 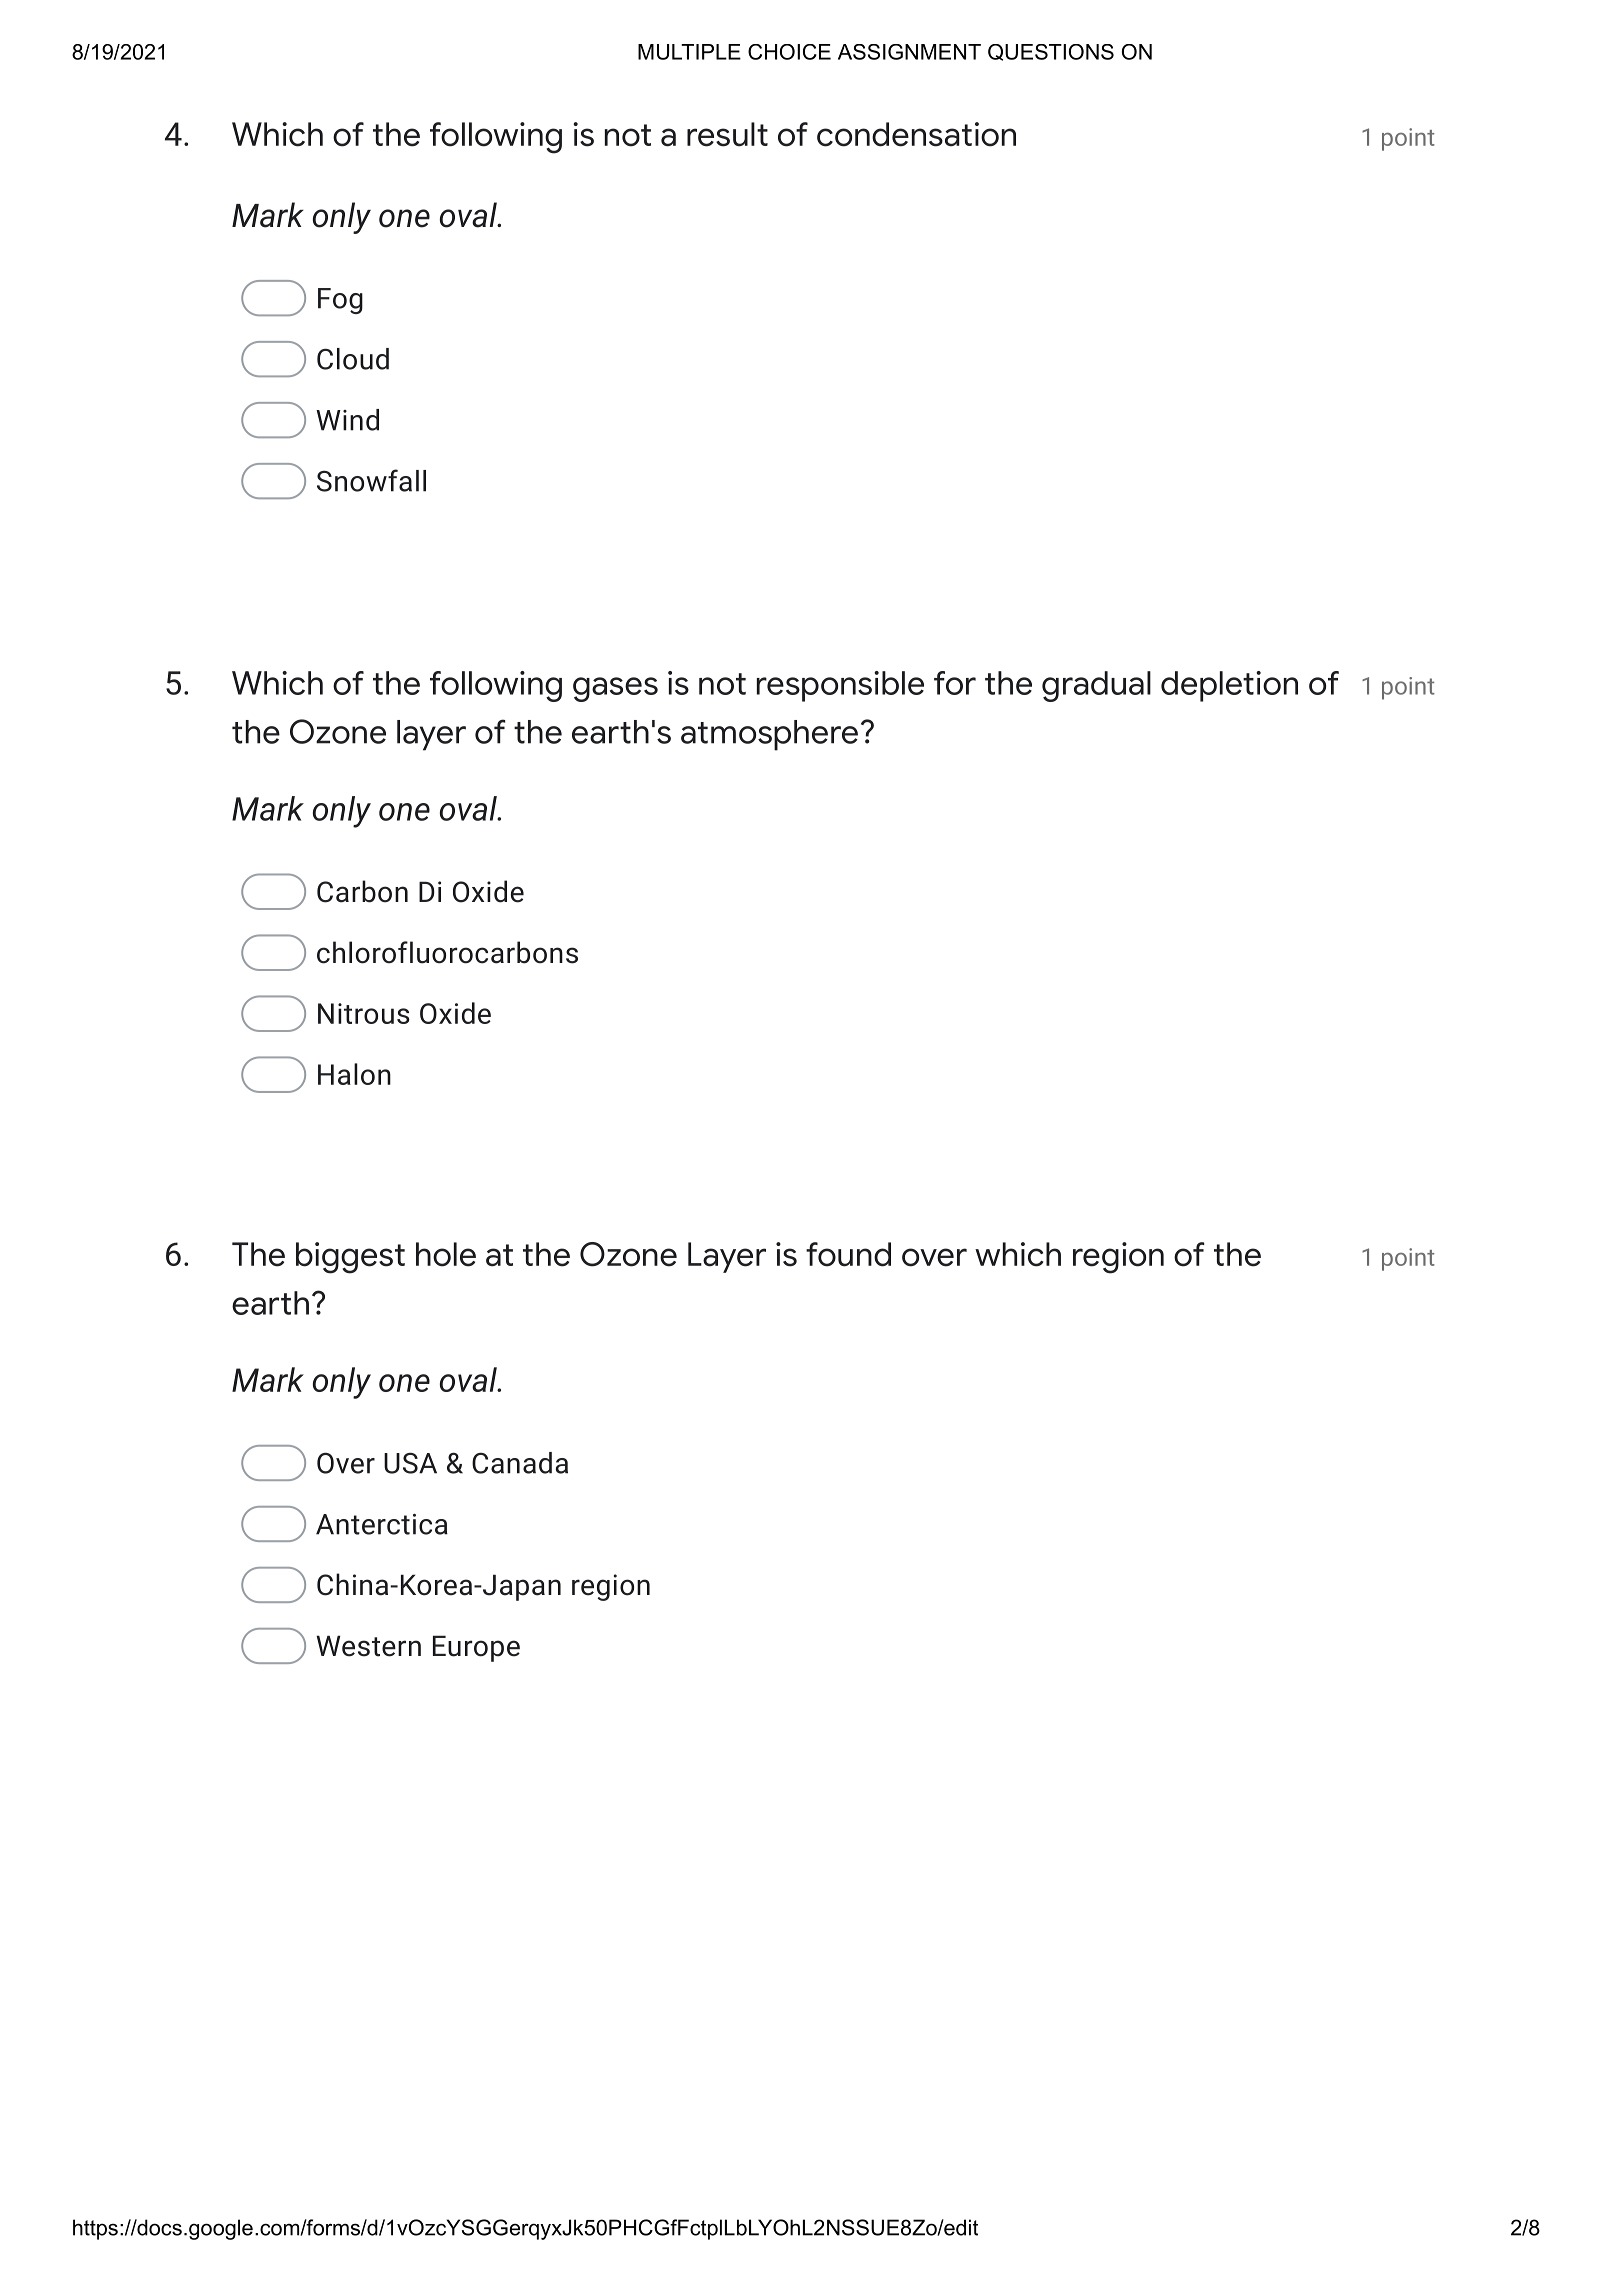 I want to click on CHOICE, so click(x=789, y=52).
